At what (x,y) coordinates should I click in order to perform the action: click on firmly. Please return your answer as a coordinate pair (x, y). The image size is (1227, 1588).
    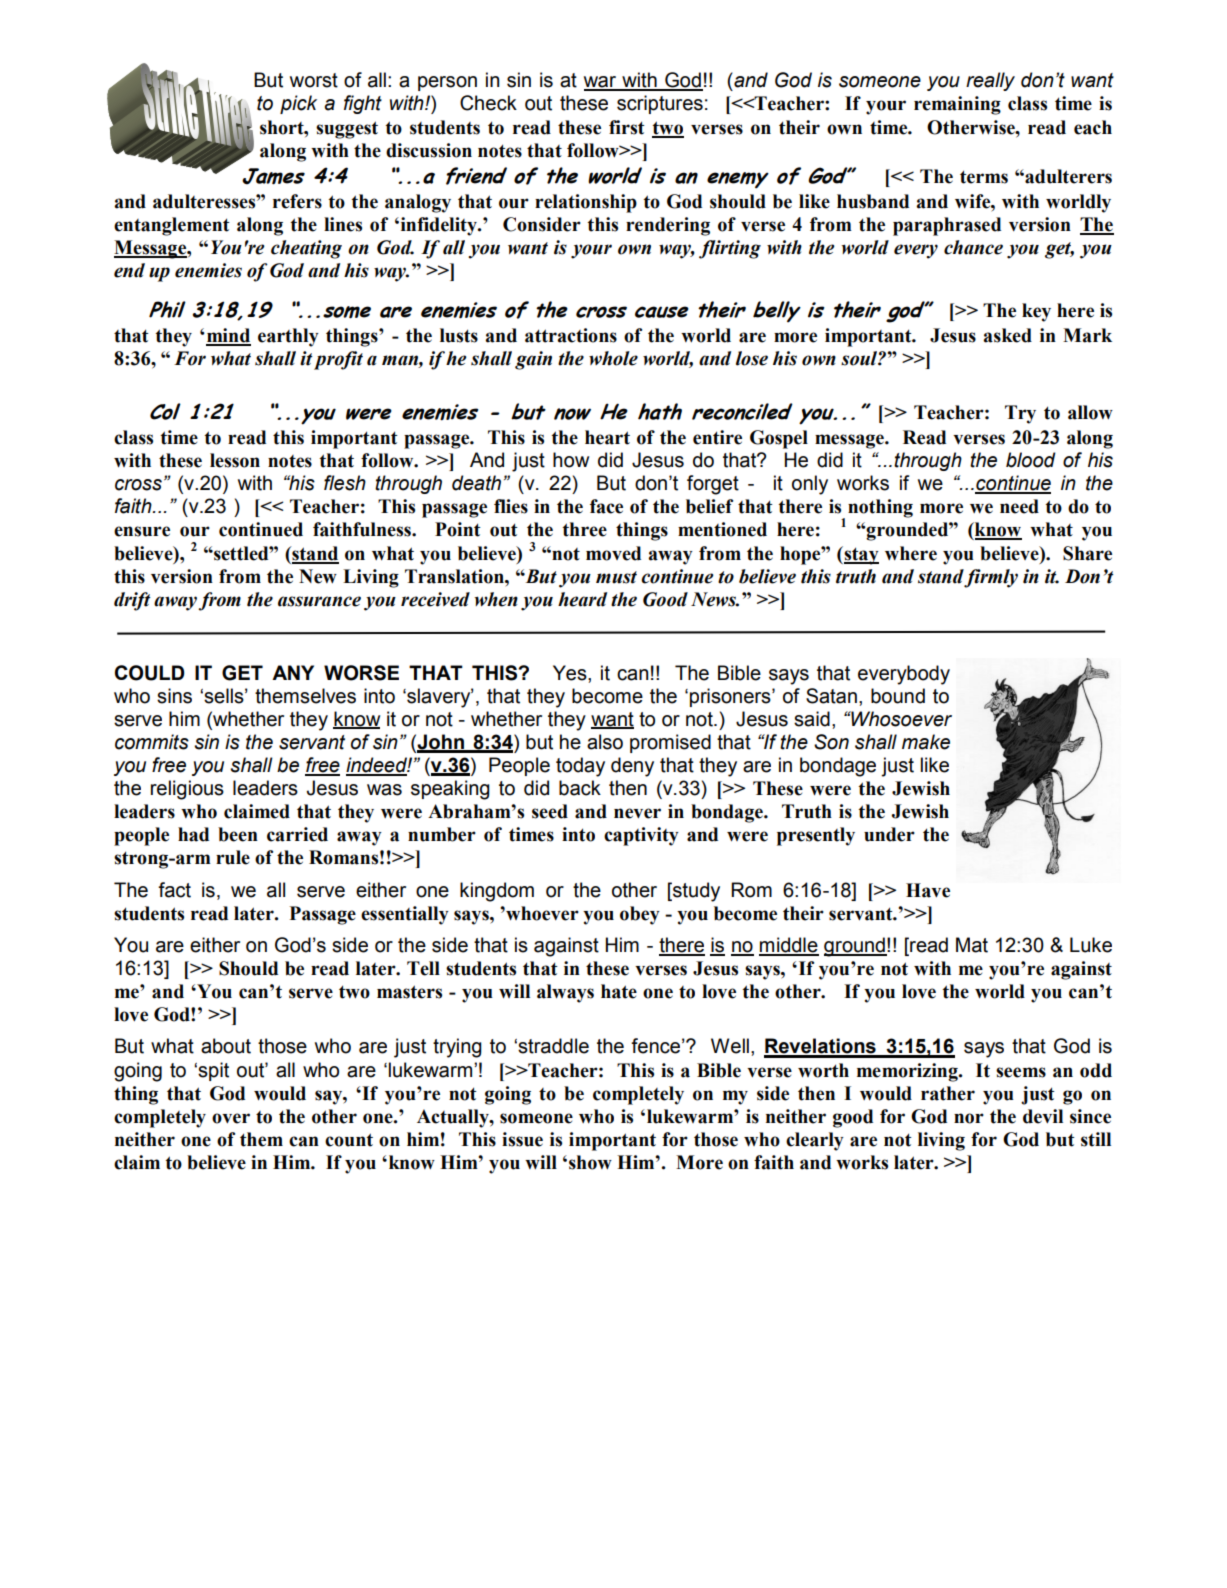
    Looking at the image, I should click on (991, 578).
